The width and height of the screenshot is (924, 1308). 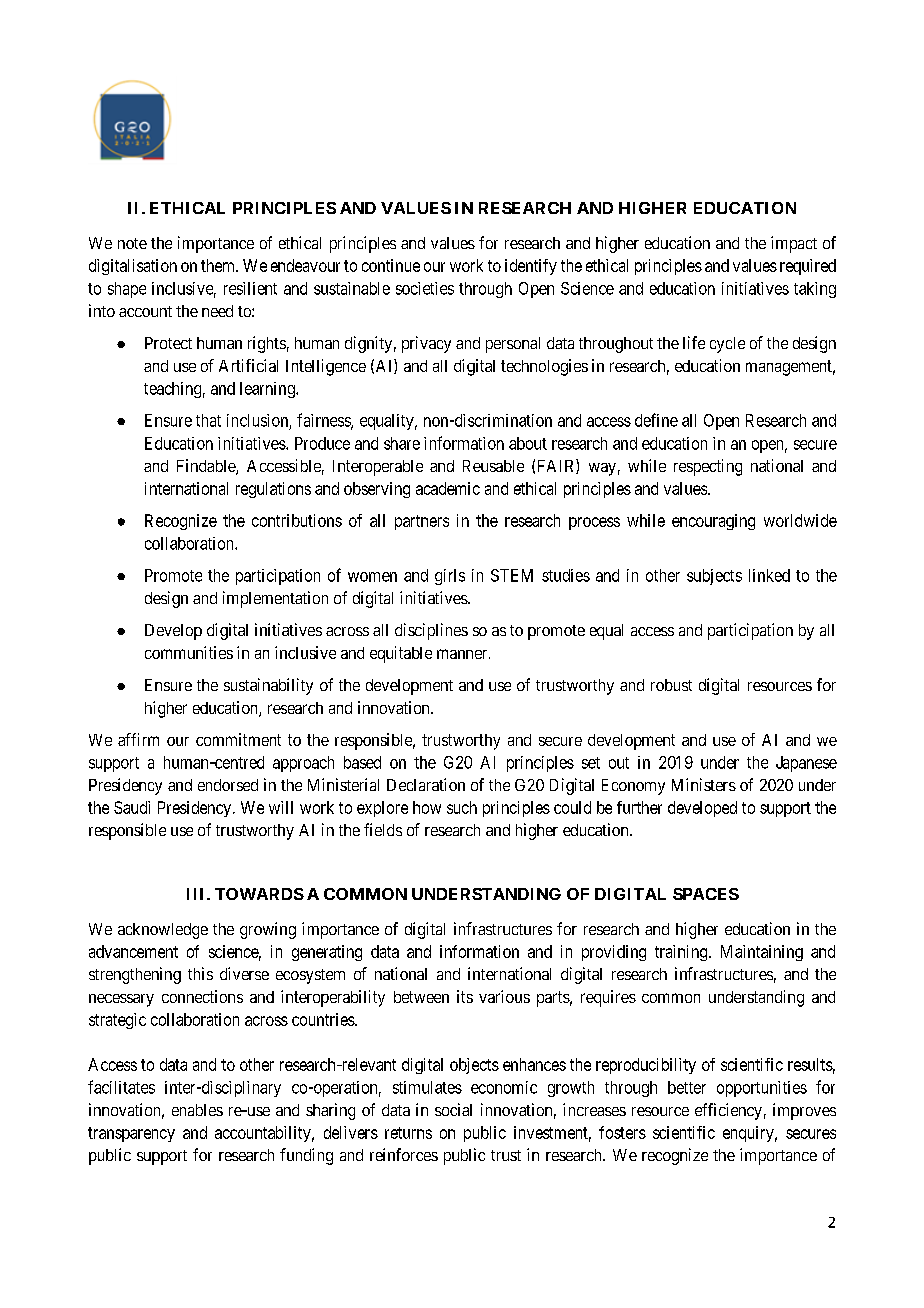 What do you see at coordinates (219, 265) in the screenshot?
I see `them` at bounding box center [219, 265].
